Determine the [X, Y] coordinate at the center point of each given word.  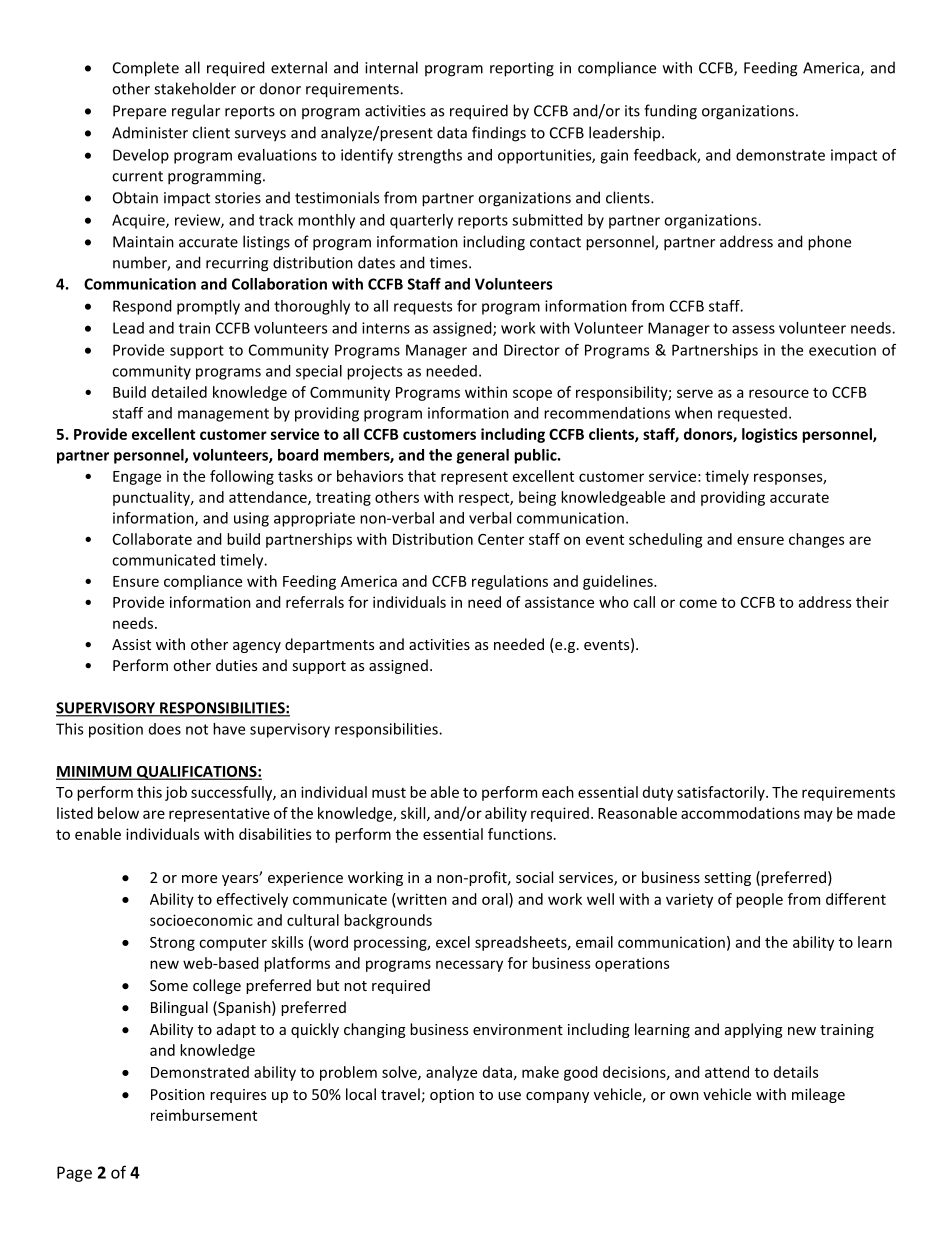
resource [779, 393]
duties [236, 665]
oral [496, 899]
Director [532, 350]
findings [499, 134]
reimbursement [204, 1115]
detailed [179, 392]
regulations [510, 582]
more [199, 879]
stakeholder [195, 88]
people [759, 900]
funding [670, 112]
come [698, 603]
